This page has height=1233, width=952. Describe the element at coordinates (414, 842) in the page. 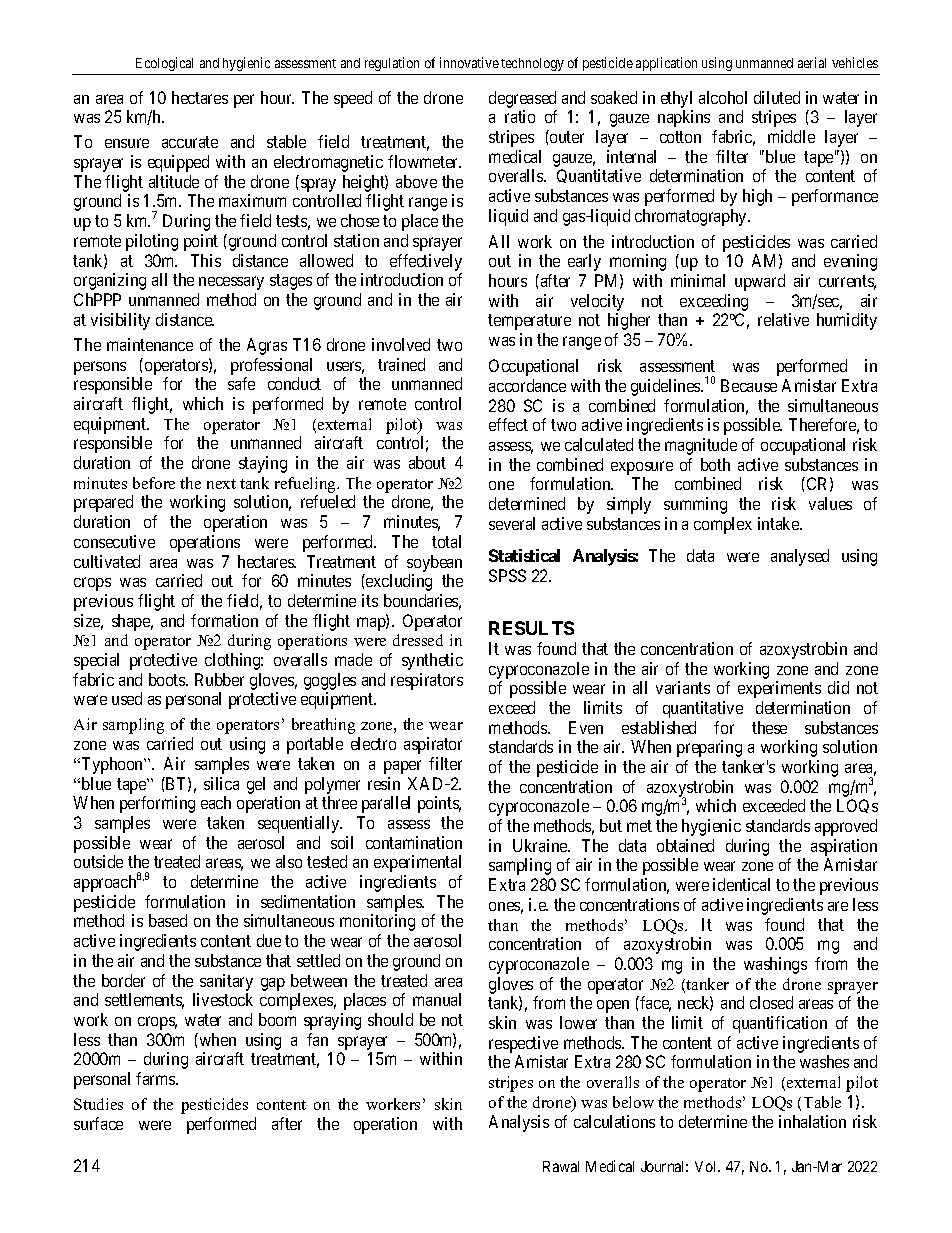

I see `contamination` at that location.
